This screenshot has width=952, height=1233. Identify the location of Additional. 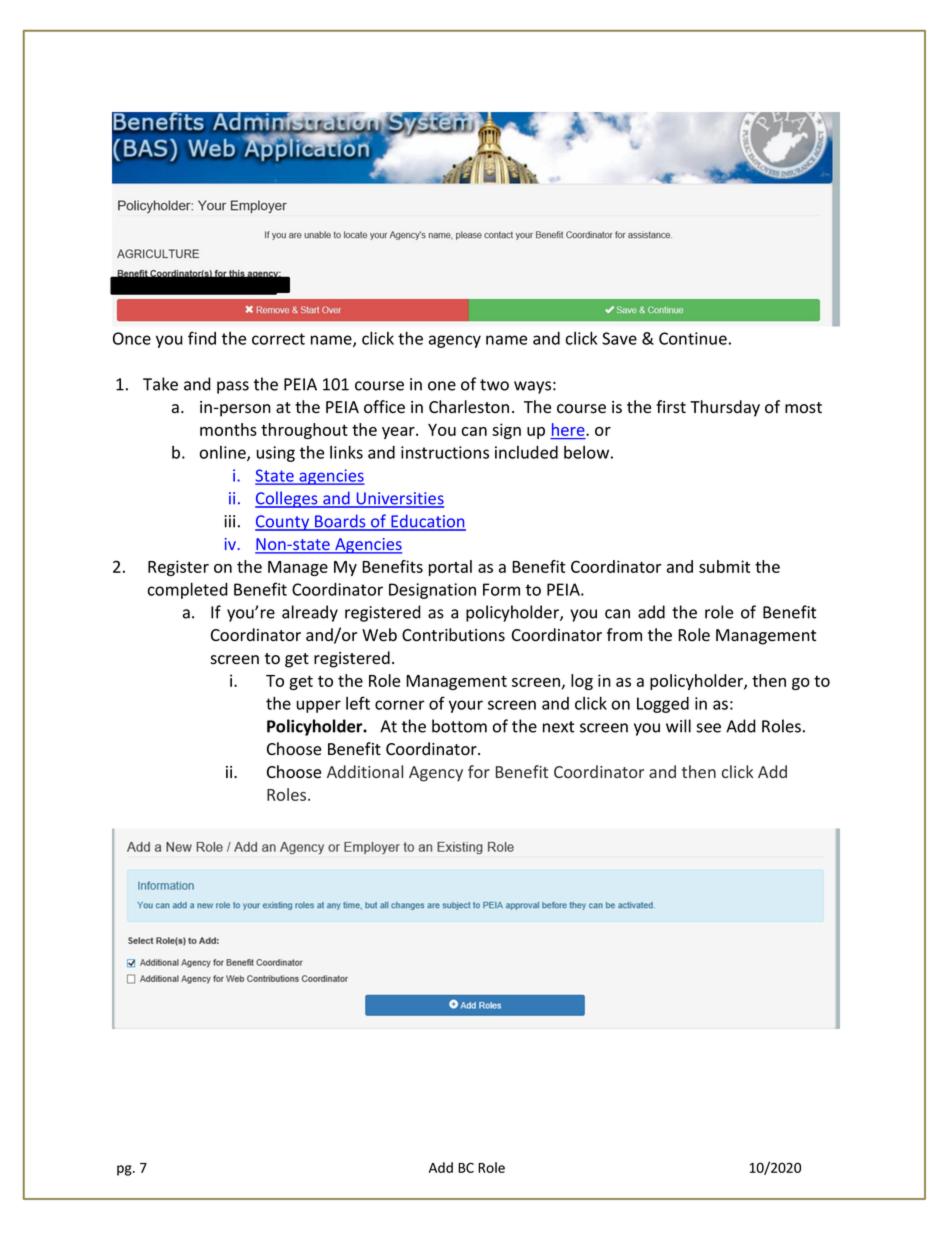
(365, 771).
